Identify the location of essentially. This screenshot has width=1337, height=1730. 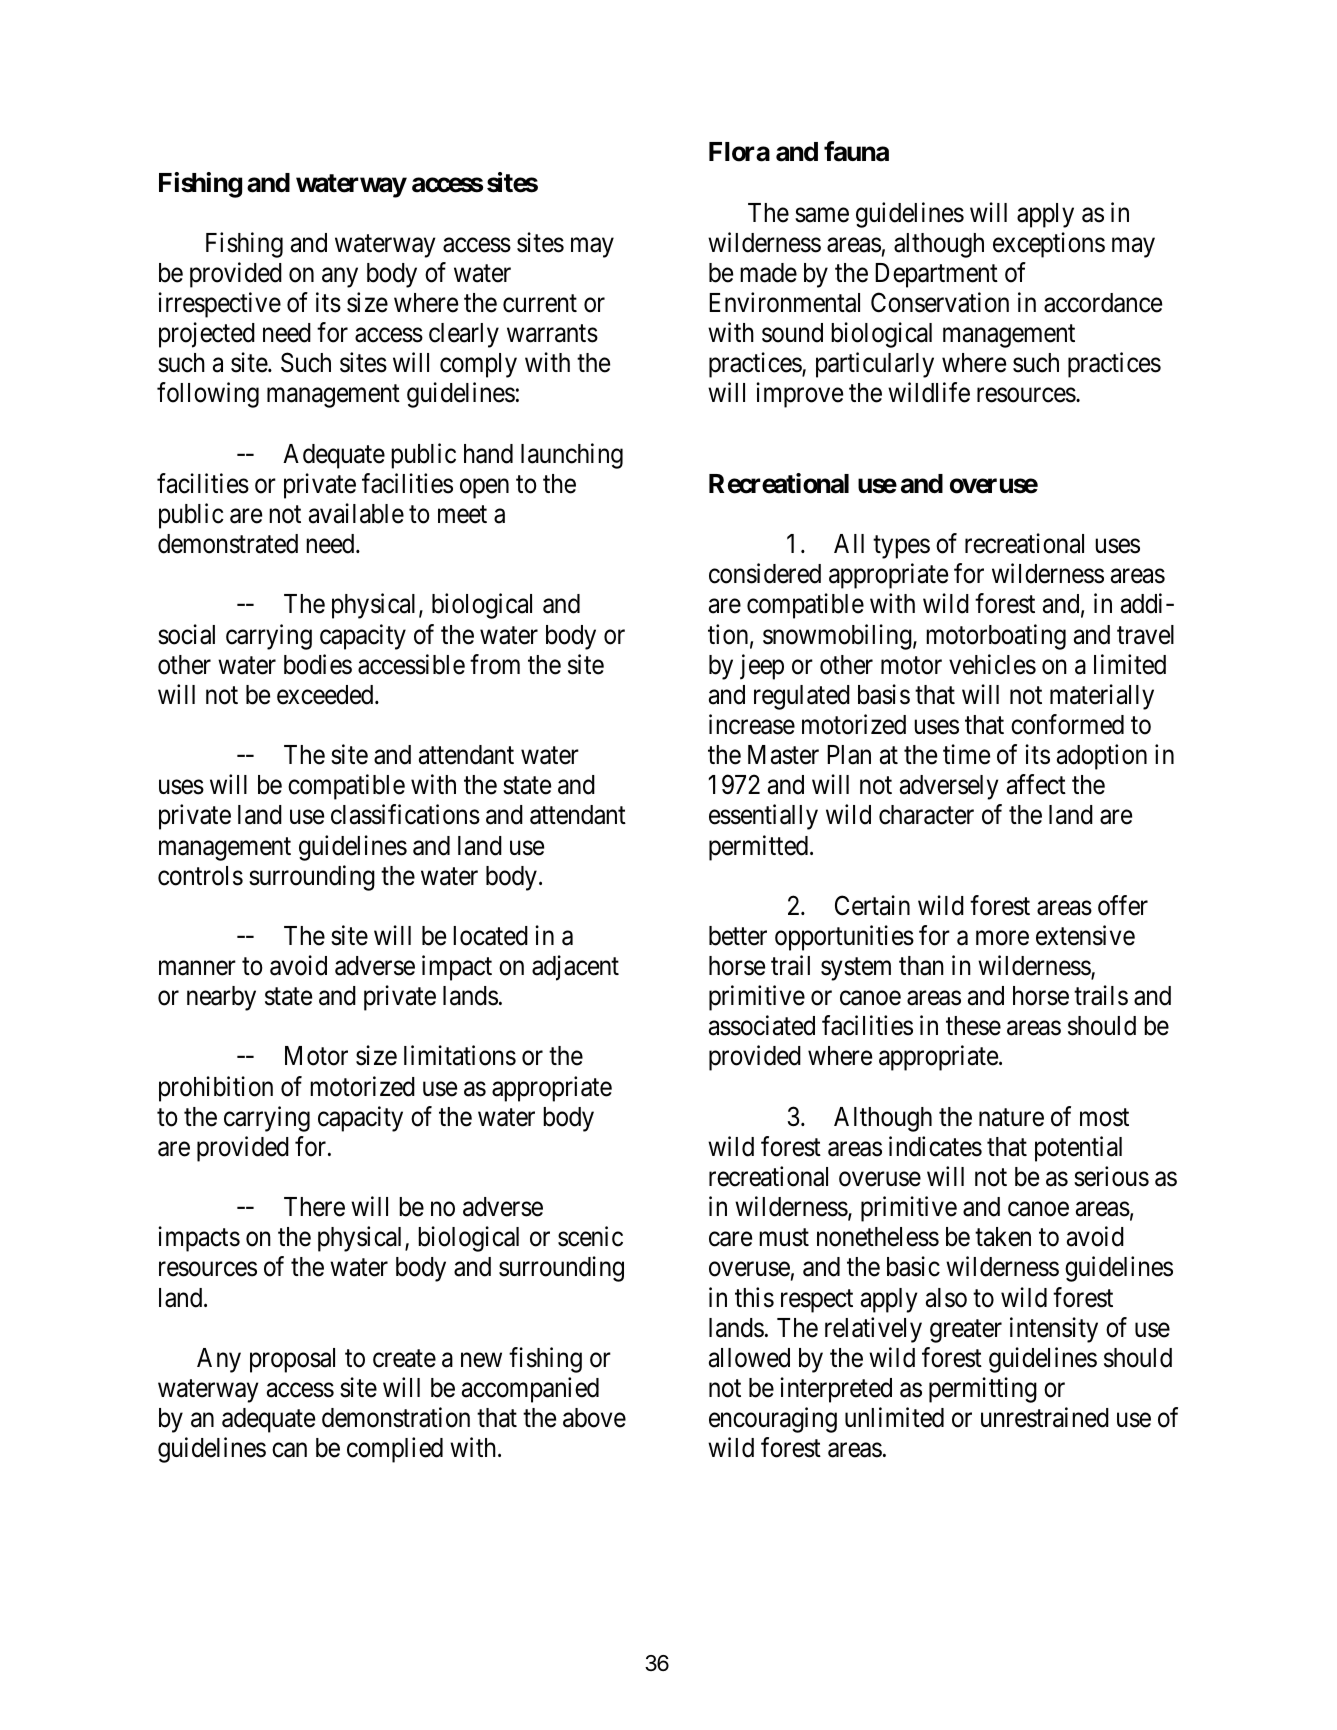
(763, 817).
